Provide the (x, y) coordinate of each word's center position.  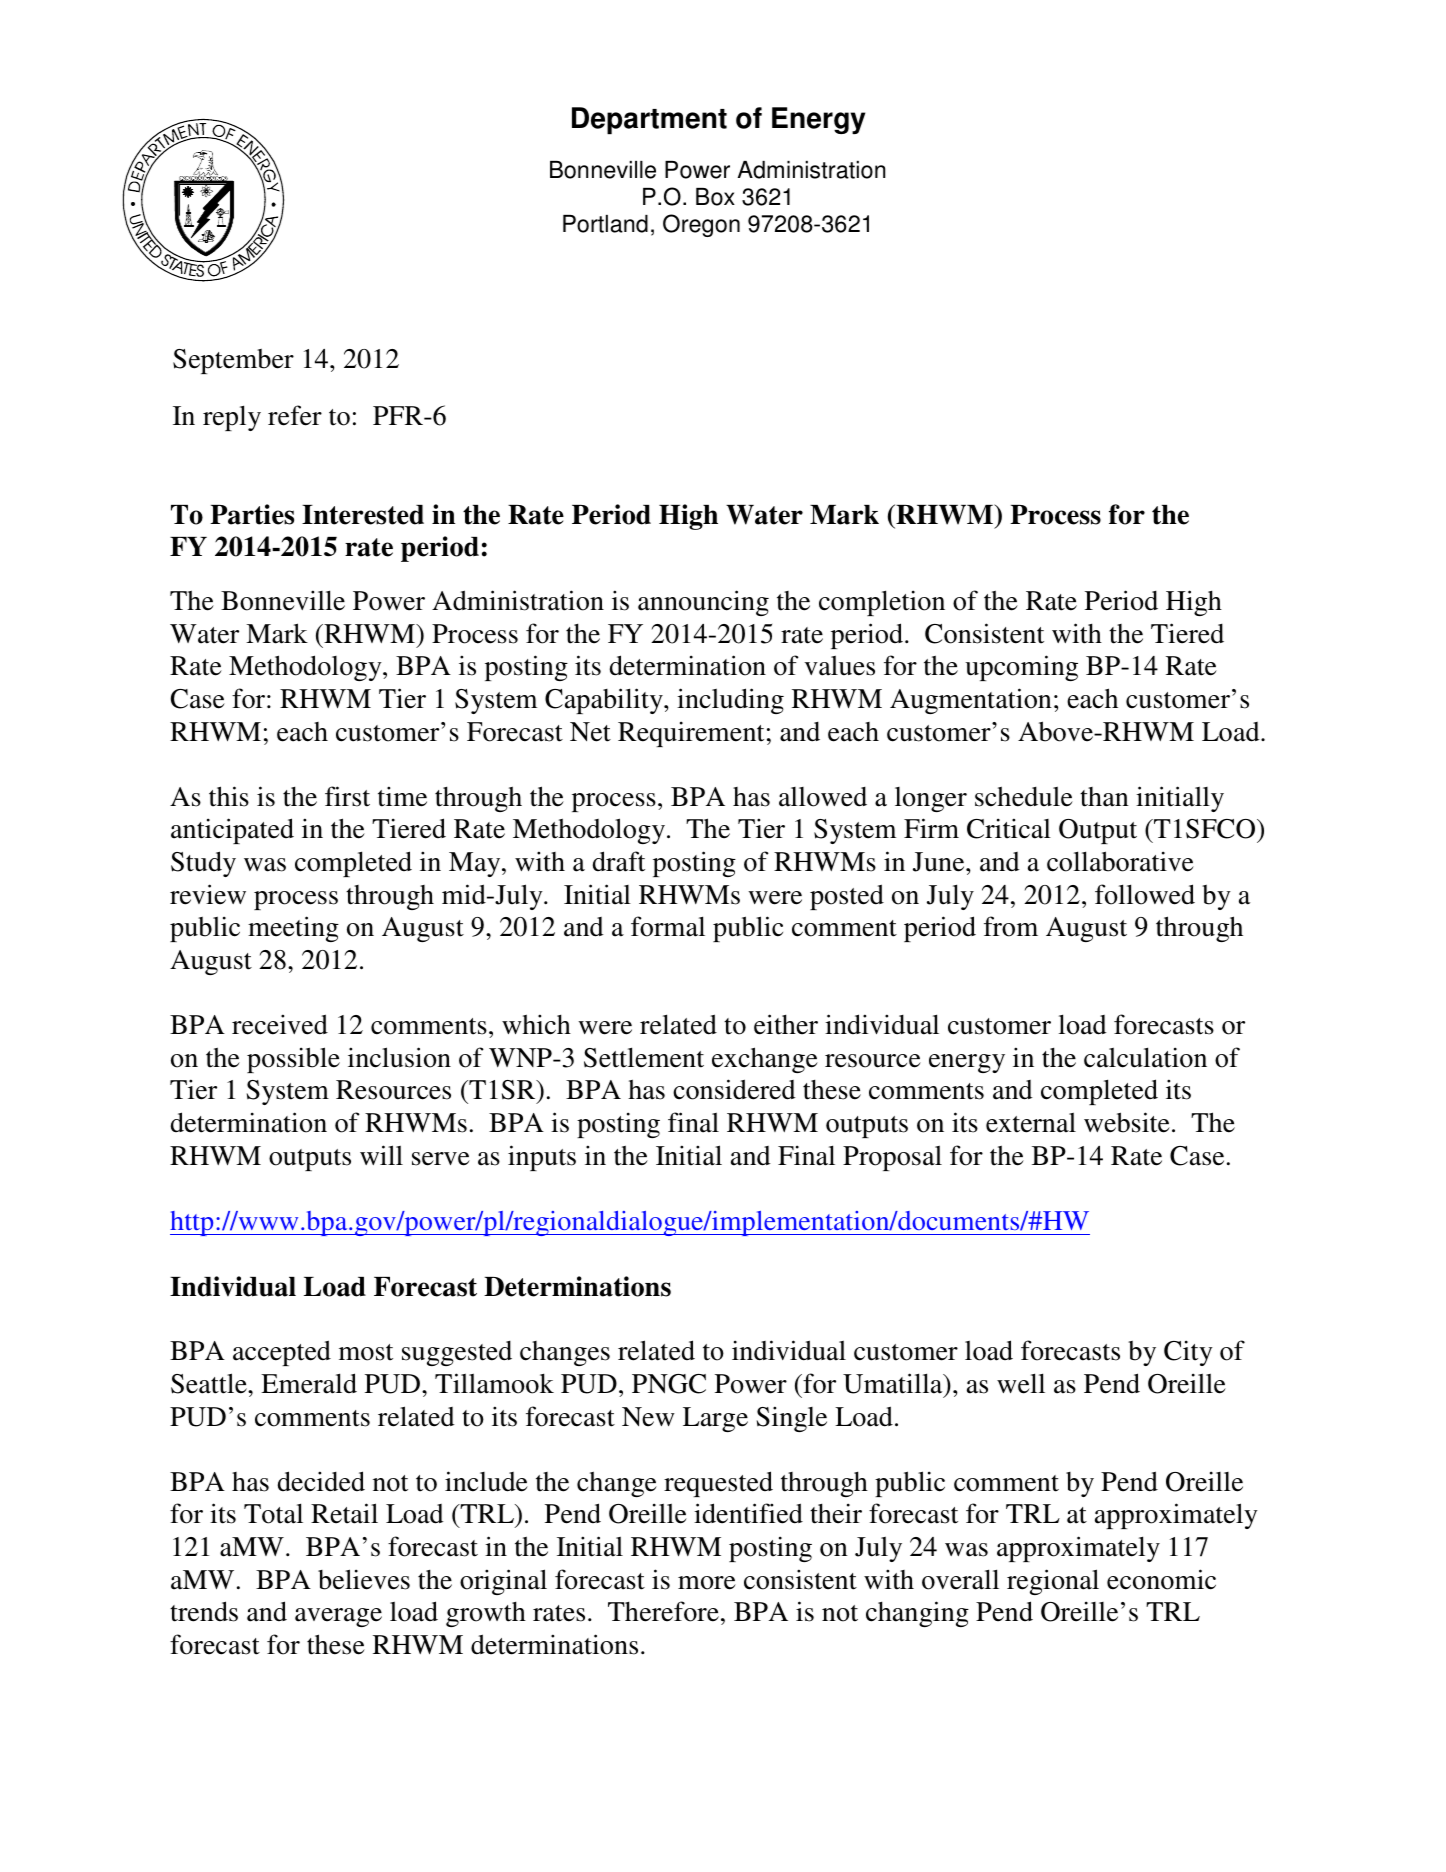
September (233, 361)
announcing (703, 603)
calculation (1145, 1057)
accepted (282, 1353)
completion (882, 603)
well (1021, 1383)
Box (715, 197)
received (280, 1024)
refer (295, 415)
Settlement (644, 1057)
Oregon (701, 225)
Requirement (691, 734)
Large (715, 1419)
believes (364, 1579)
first (347, 796)
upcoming (1021, 668)
